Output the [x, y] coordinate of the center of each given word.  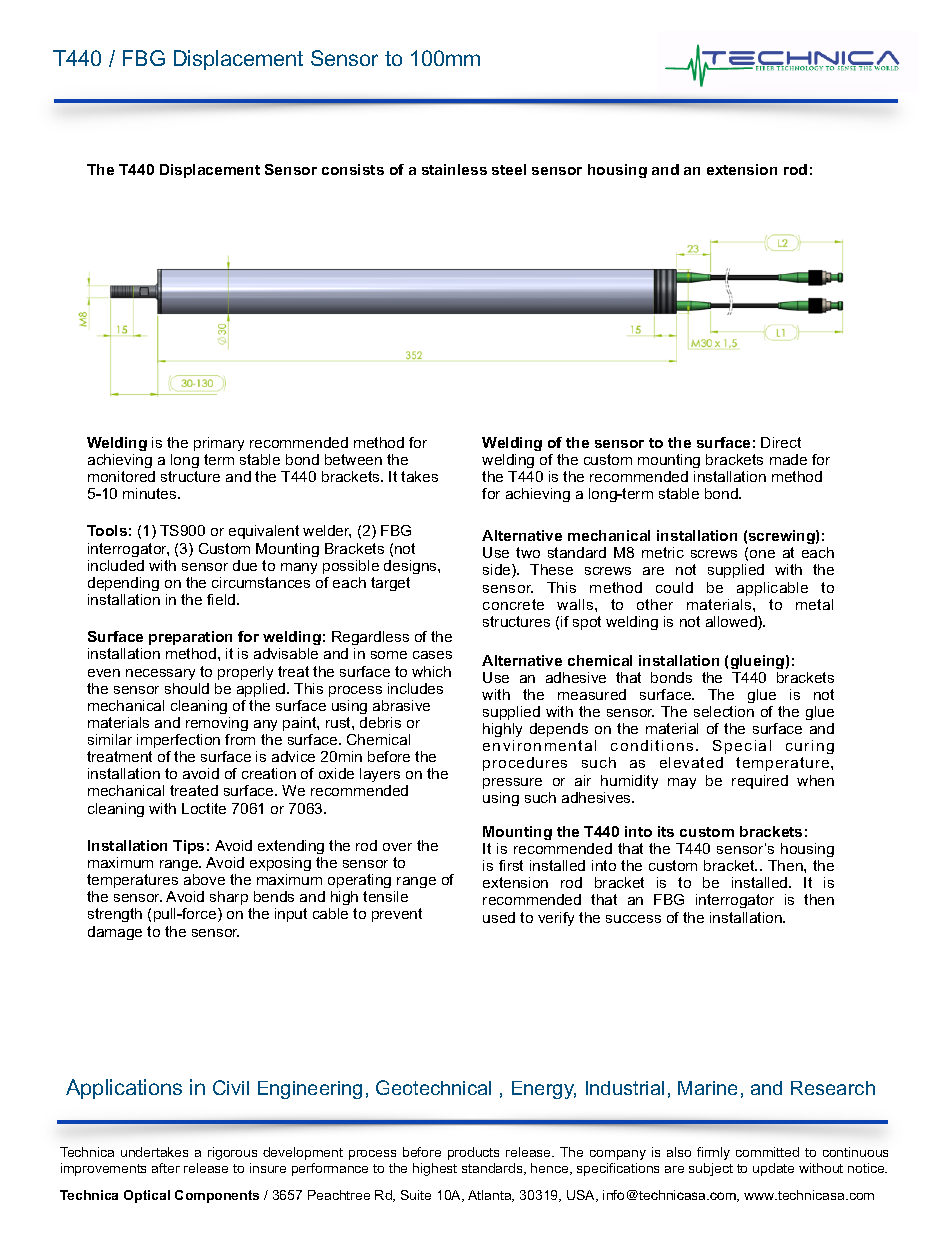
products [473, 1153]
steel [509, 169]
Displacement [210, 171]
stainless [454, 169]
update [773, 1169]
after [166, 1168]
